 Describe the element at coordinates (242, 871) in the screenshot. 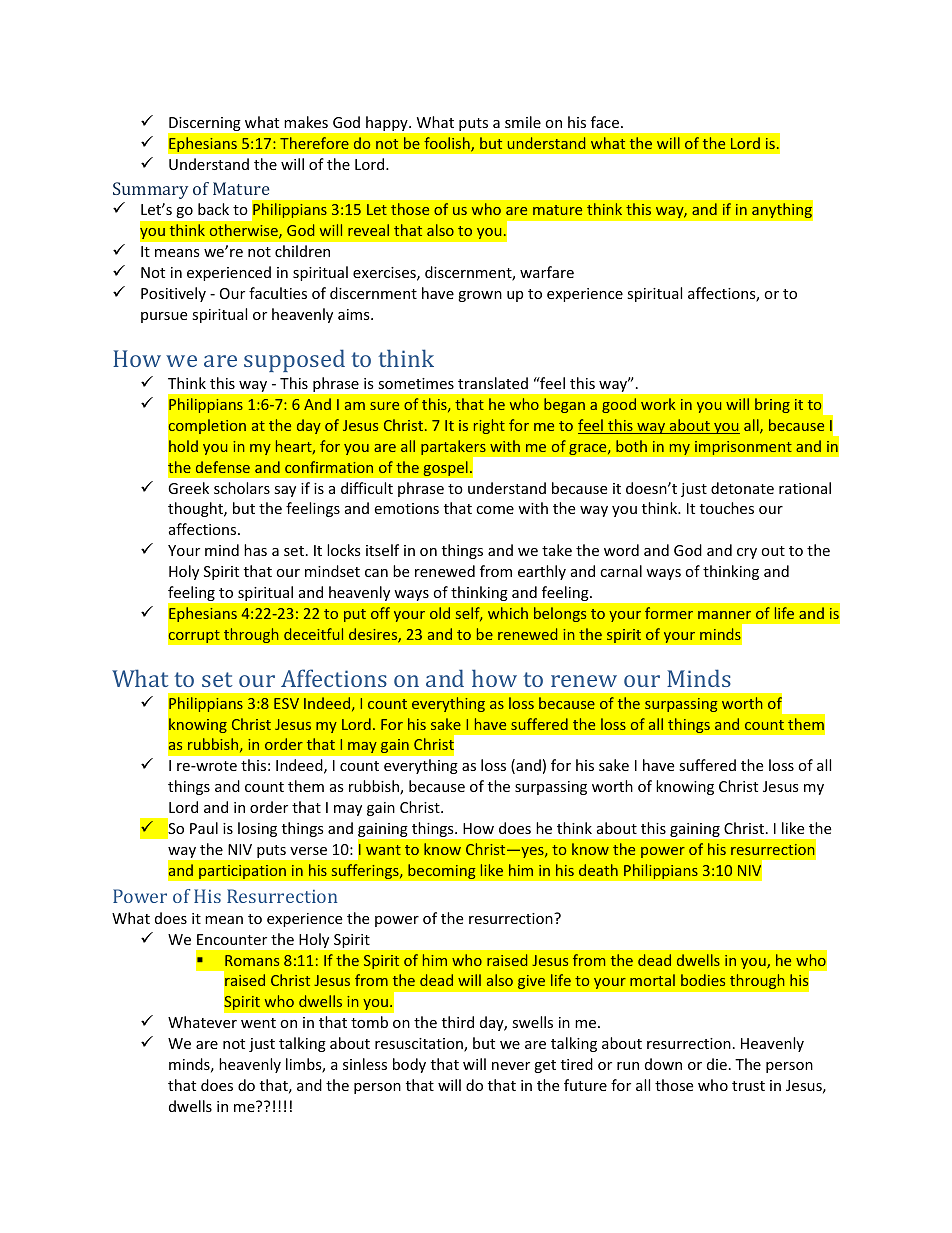

I see `participation` at that location.
